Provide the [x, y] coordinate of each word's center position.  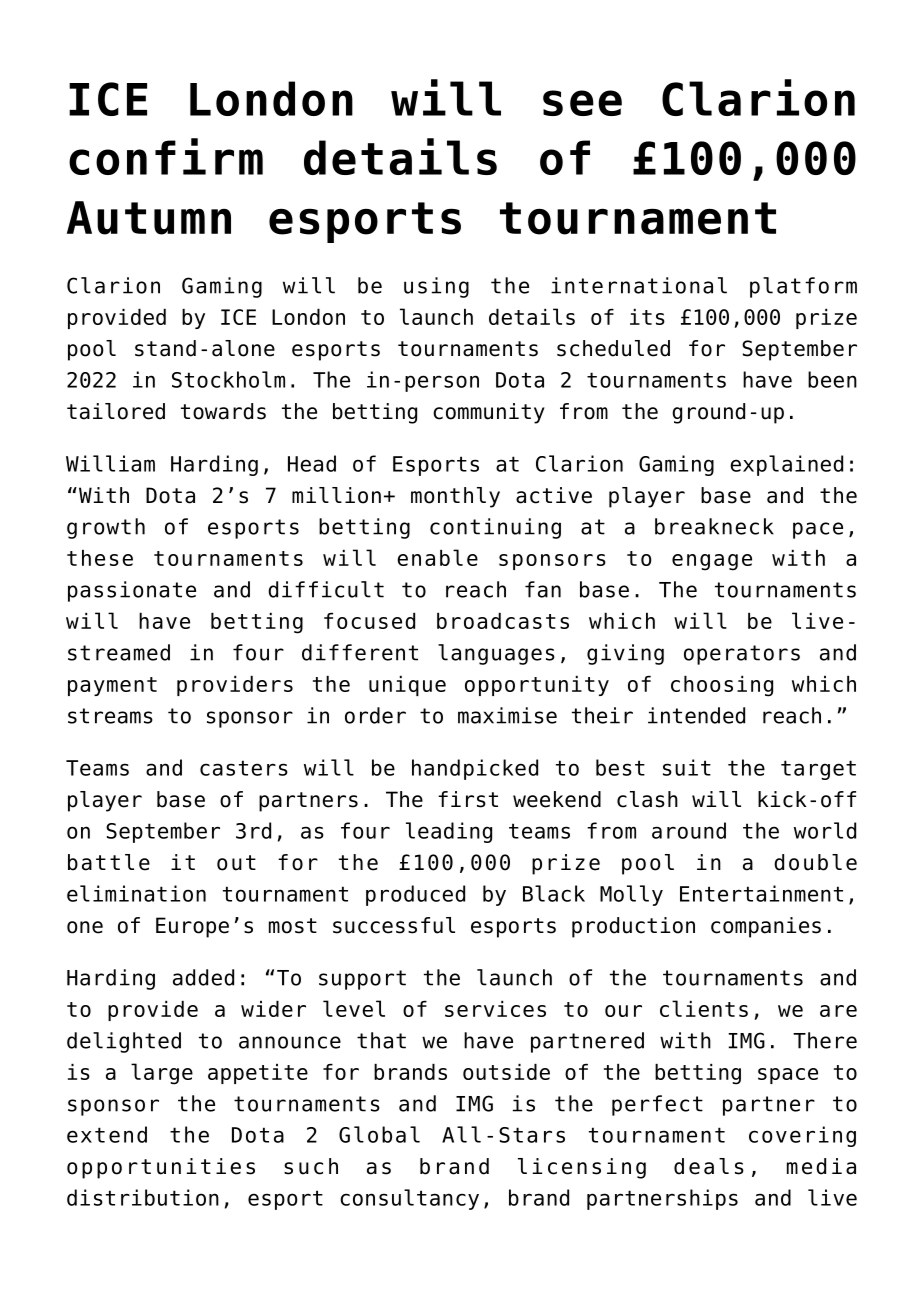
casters [244, 768]
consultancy [409, 1199]
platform [803, 287]
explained [786, 465]
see [582, 103]
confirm [166, 156]
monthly [455, 497]
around [689, 830]
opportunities [161, 1168]
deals [709, 1166]
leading [449, 832]
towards [223, 411]
